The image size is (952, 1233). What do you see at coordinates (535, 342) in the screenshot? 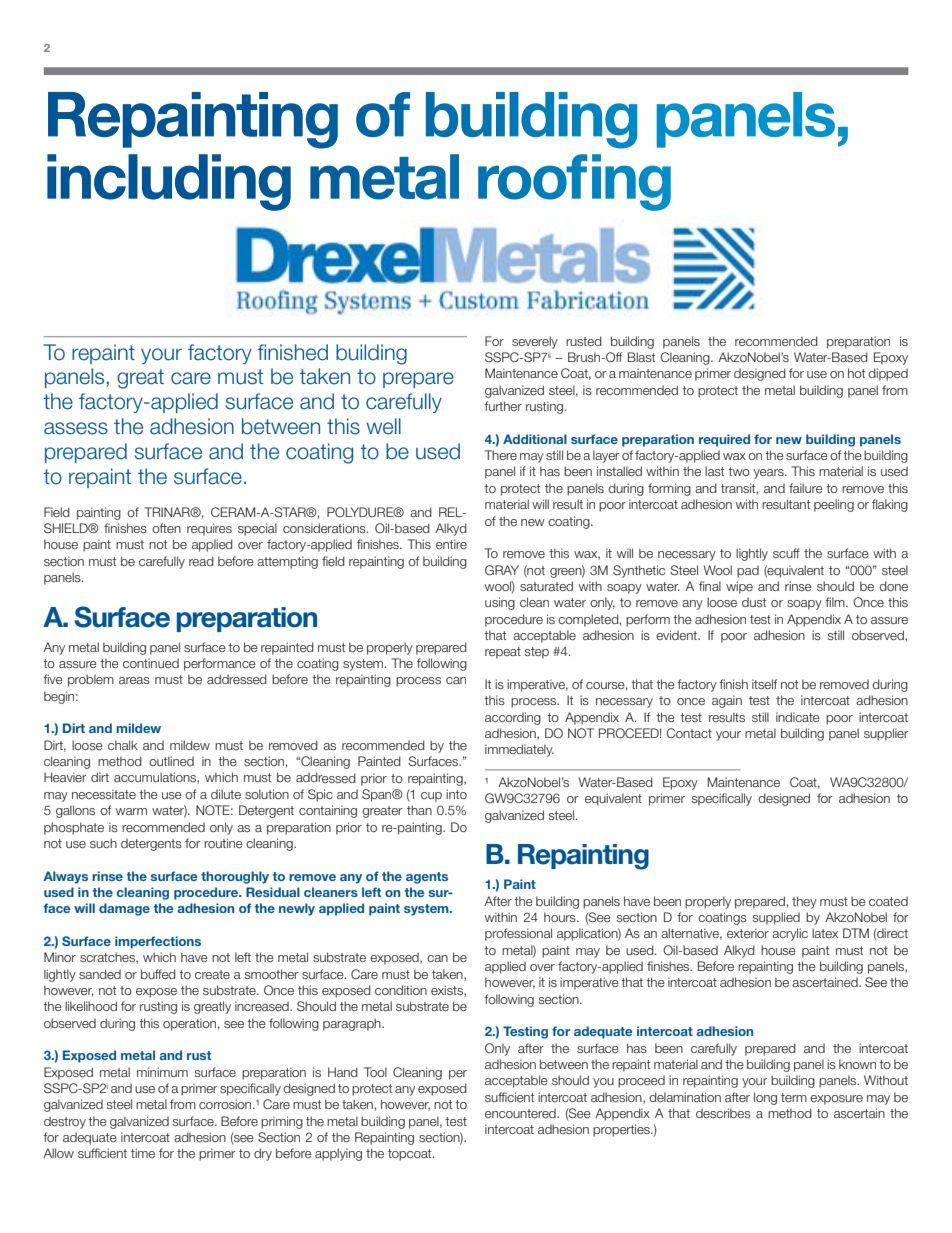
I see `severely` at bounding box center [535, 342].
